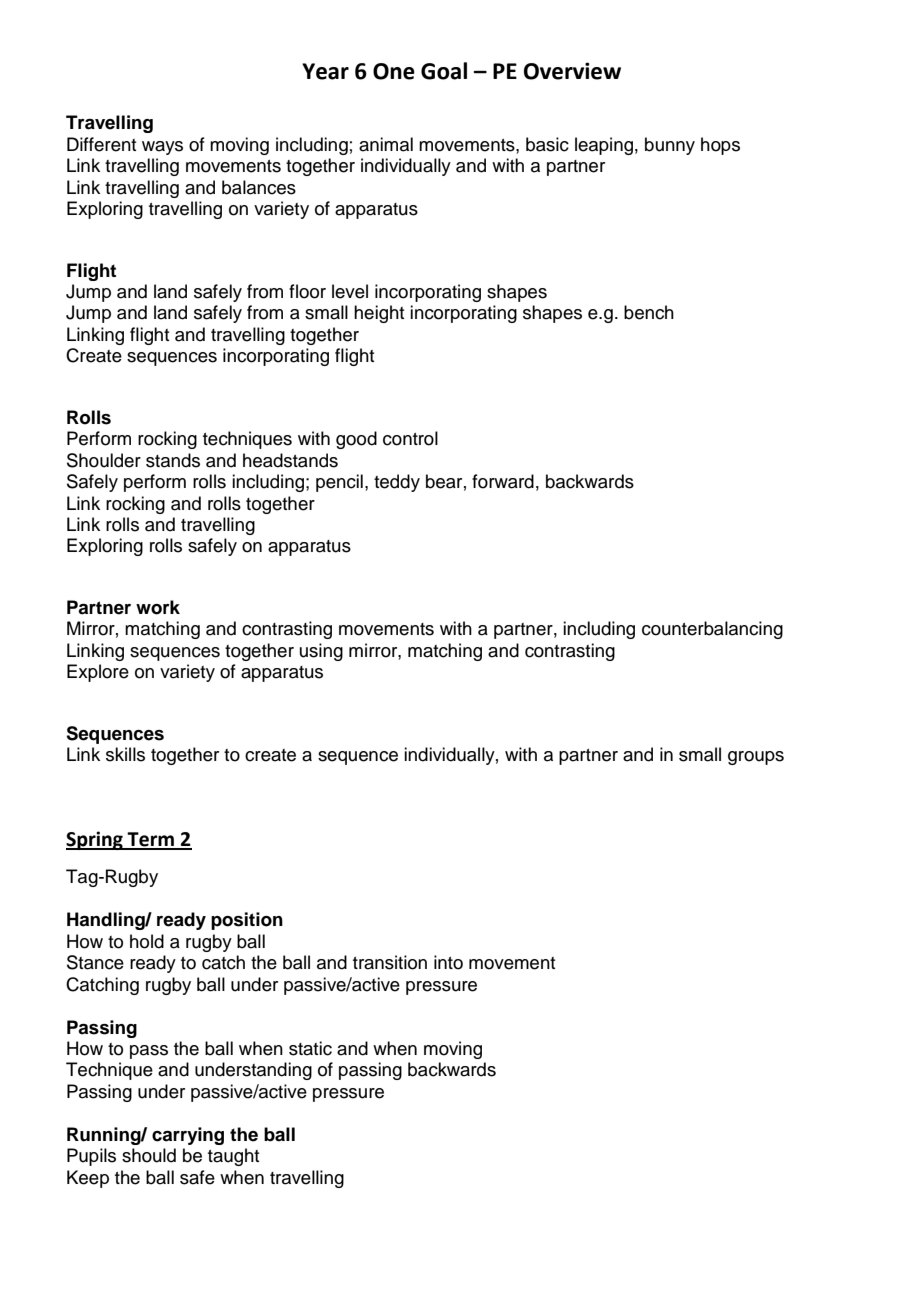  Describe the element at coordinates (188, 1136) in the screenshot. I see `carrying` at that location.
